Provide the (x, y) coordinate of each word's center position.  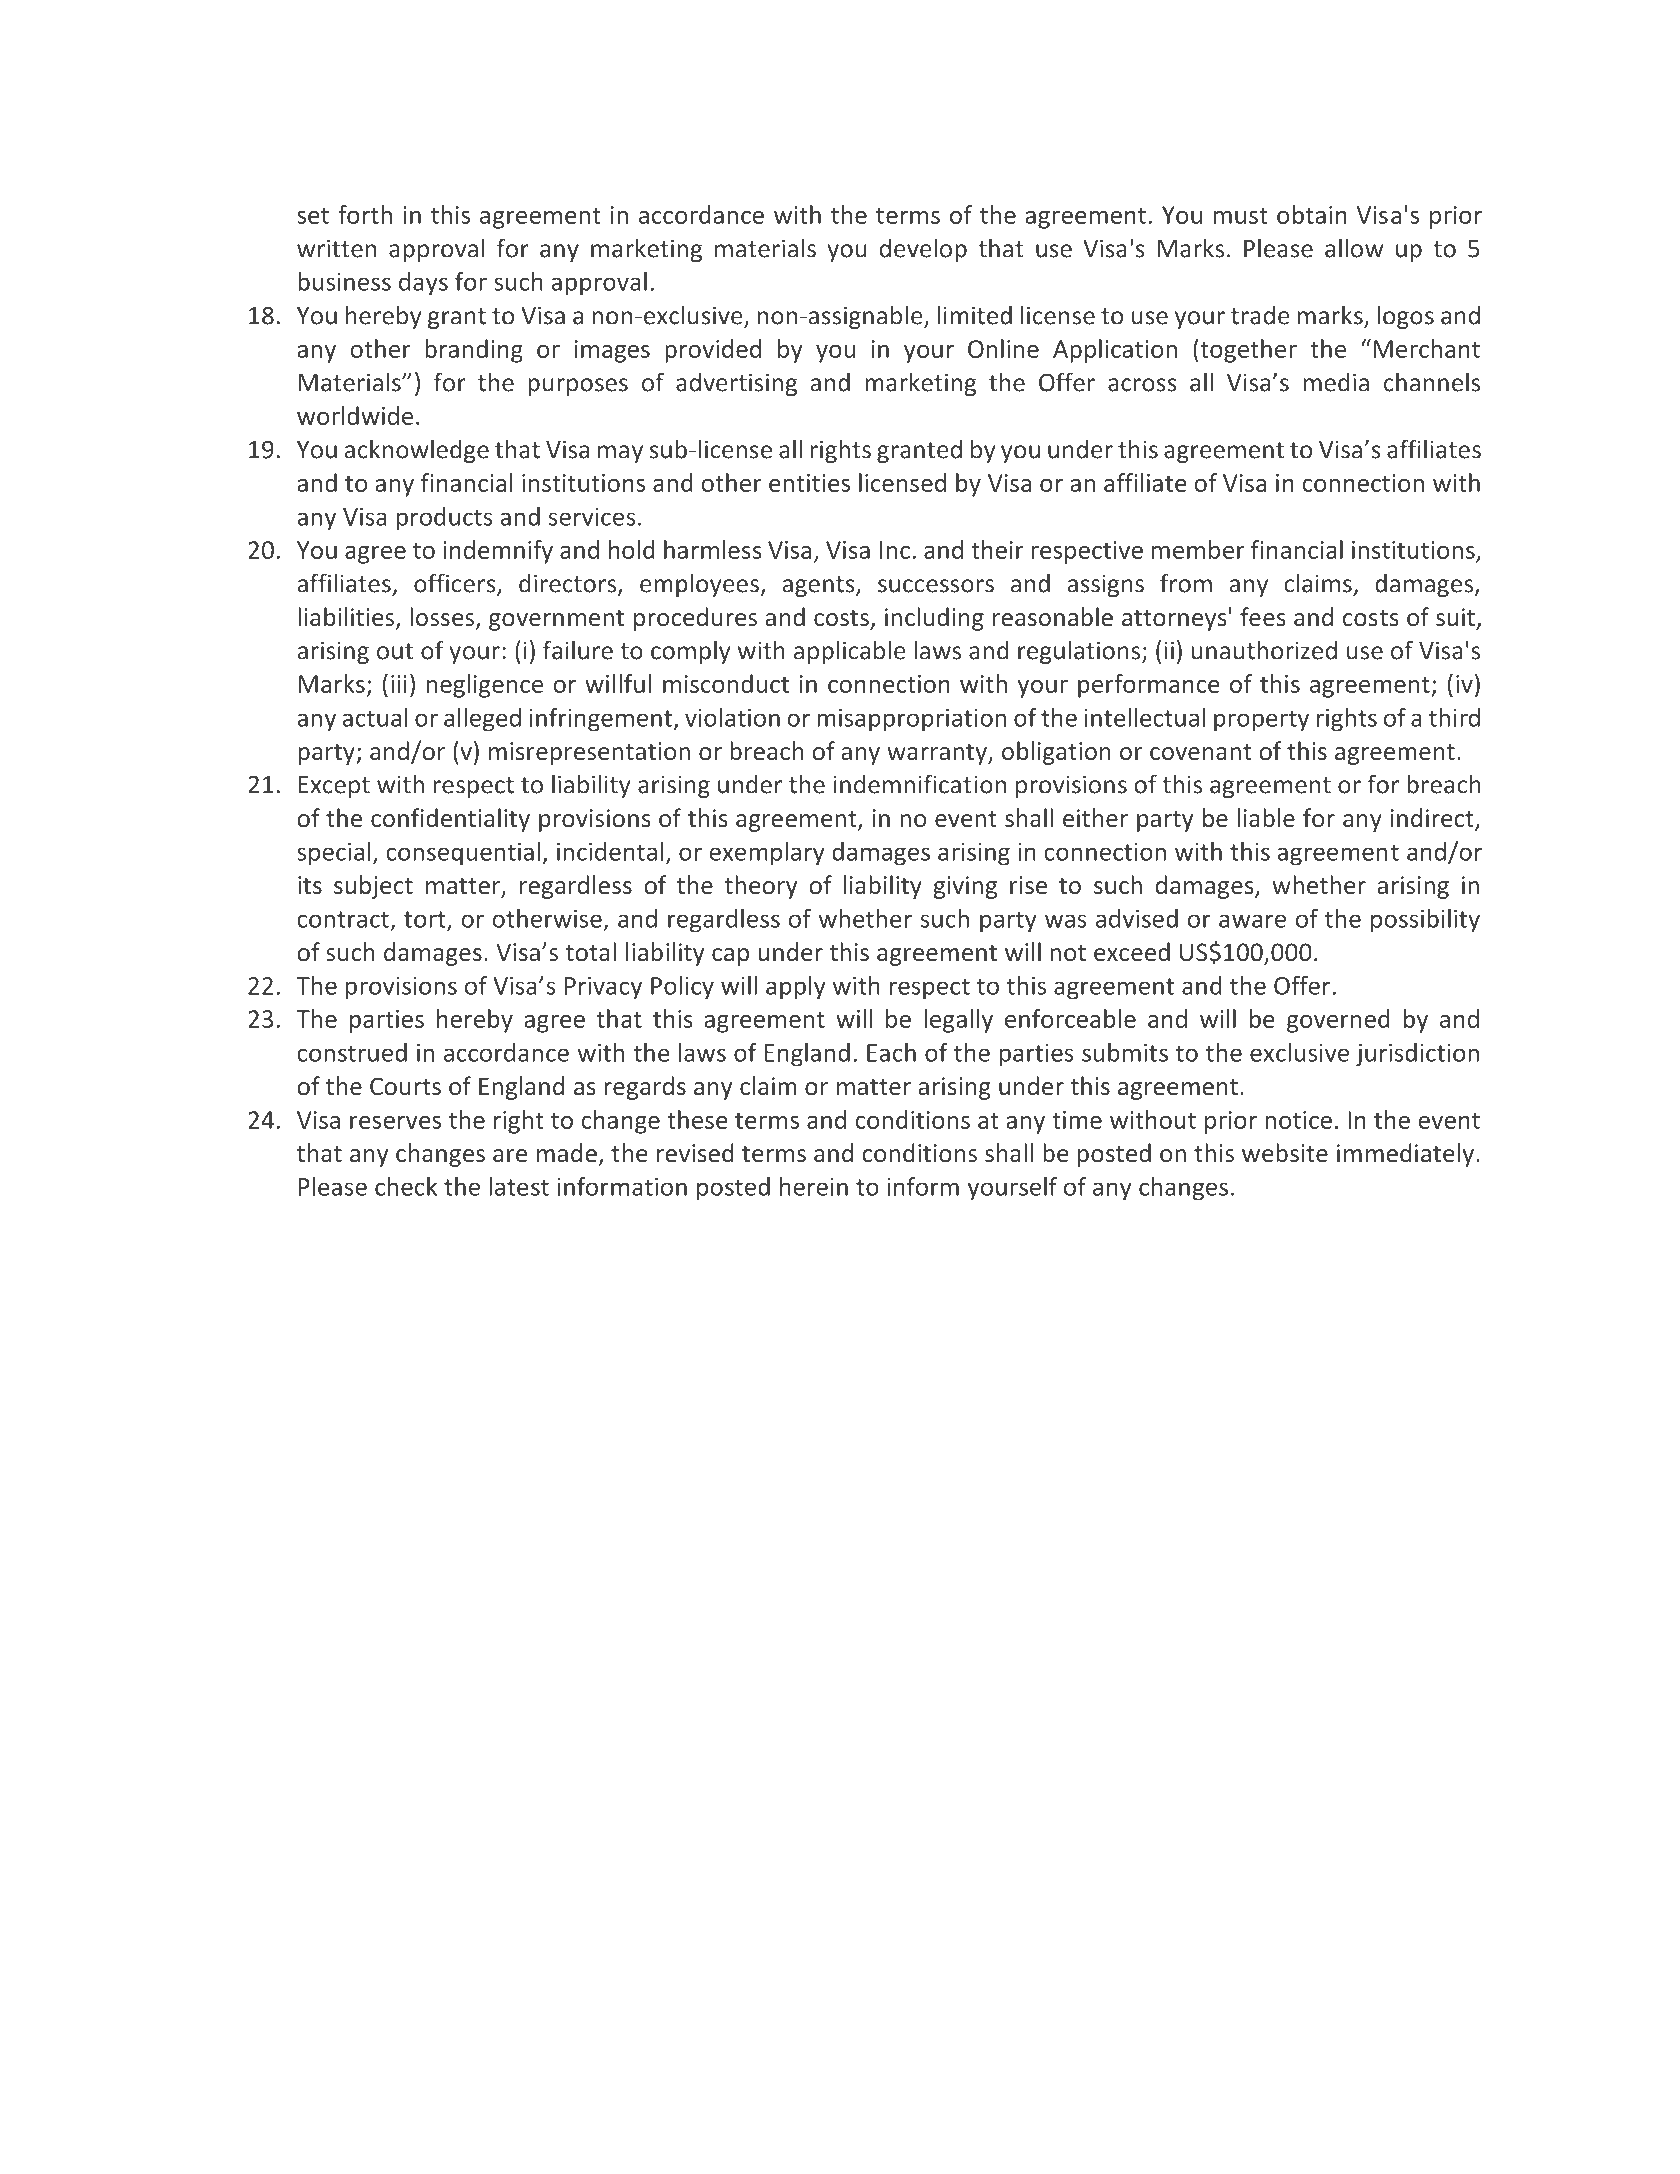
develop (923, 250)
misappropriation (911, 720)
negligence (485, 686)
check (406, 1186)
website (1285, 1152)
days (423, 284)
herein (814, 1186)
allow (1354, 248)
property (1261, 721)
